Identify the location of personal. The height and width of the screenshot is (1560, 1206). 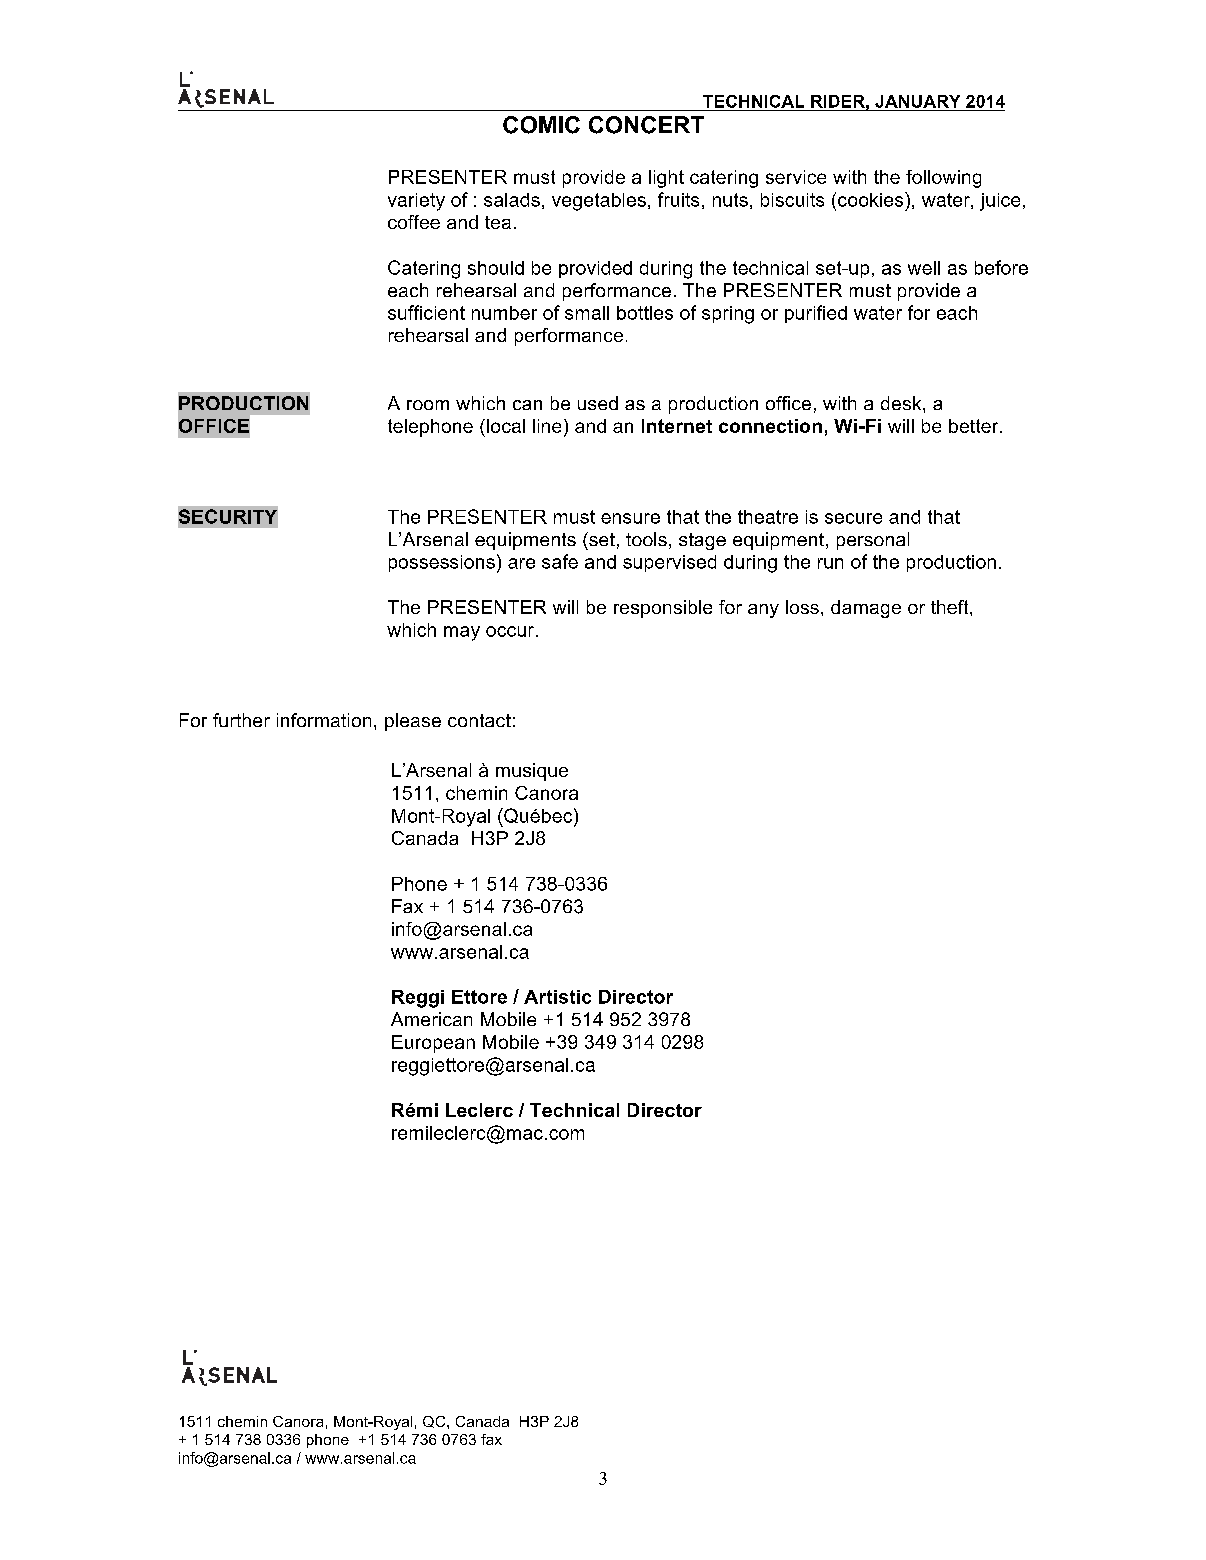
(873, 541).
